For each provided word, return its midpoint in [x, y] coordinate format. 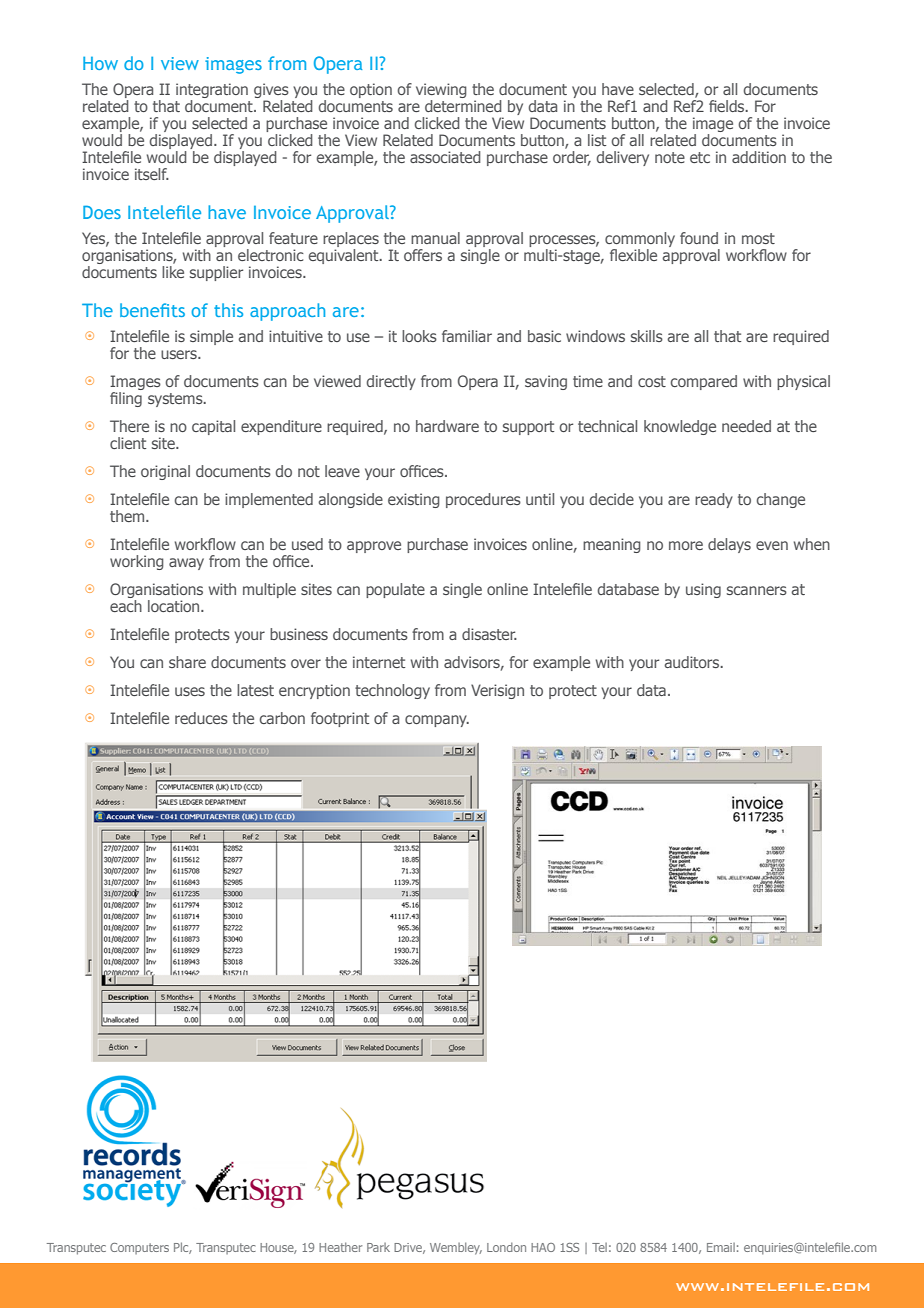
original [165, 472]
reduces [201, 718]
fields [728, 106]
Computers [139, 1248]
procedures [483, 500]
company [437, 721]
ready [714, 500]
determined [463, 104]
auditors [693, 662]
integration [212, 90]
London [506, 1247]
